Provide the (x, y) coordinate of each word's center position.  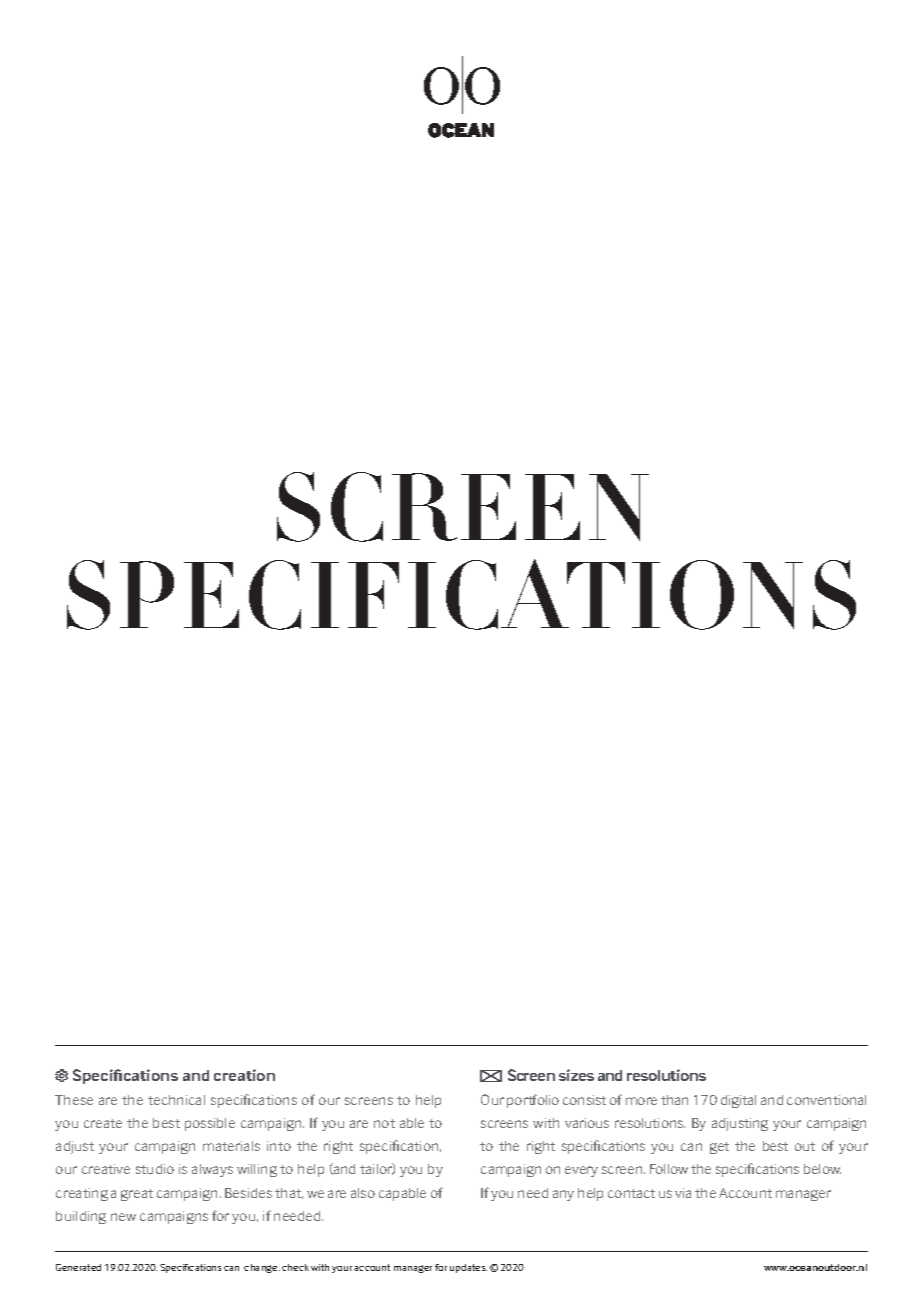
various (587, 1123)
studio (155, 1169)
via (683, 1193)
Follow (669, 1169)
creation (244, 1075)
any (563, 1195)
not (384, 1123)
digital (738, 1101)
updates (468, 1268)
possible (210, 1124)
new (123, 1217)
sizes (576, 1075)
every (581, 1171)
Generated (78, 1267)
